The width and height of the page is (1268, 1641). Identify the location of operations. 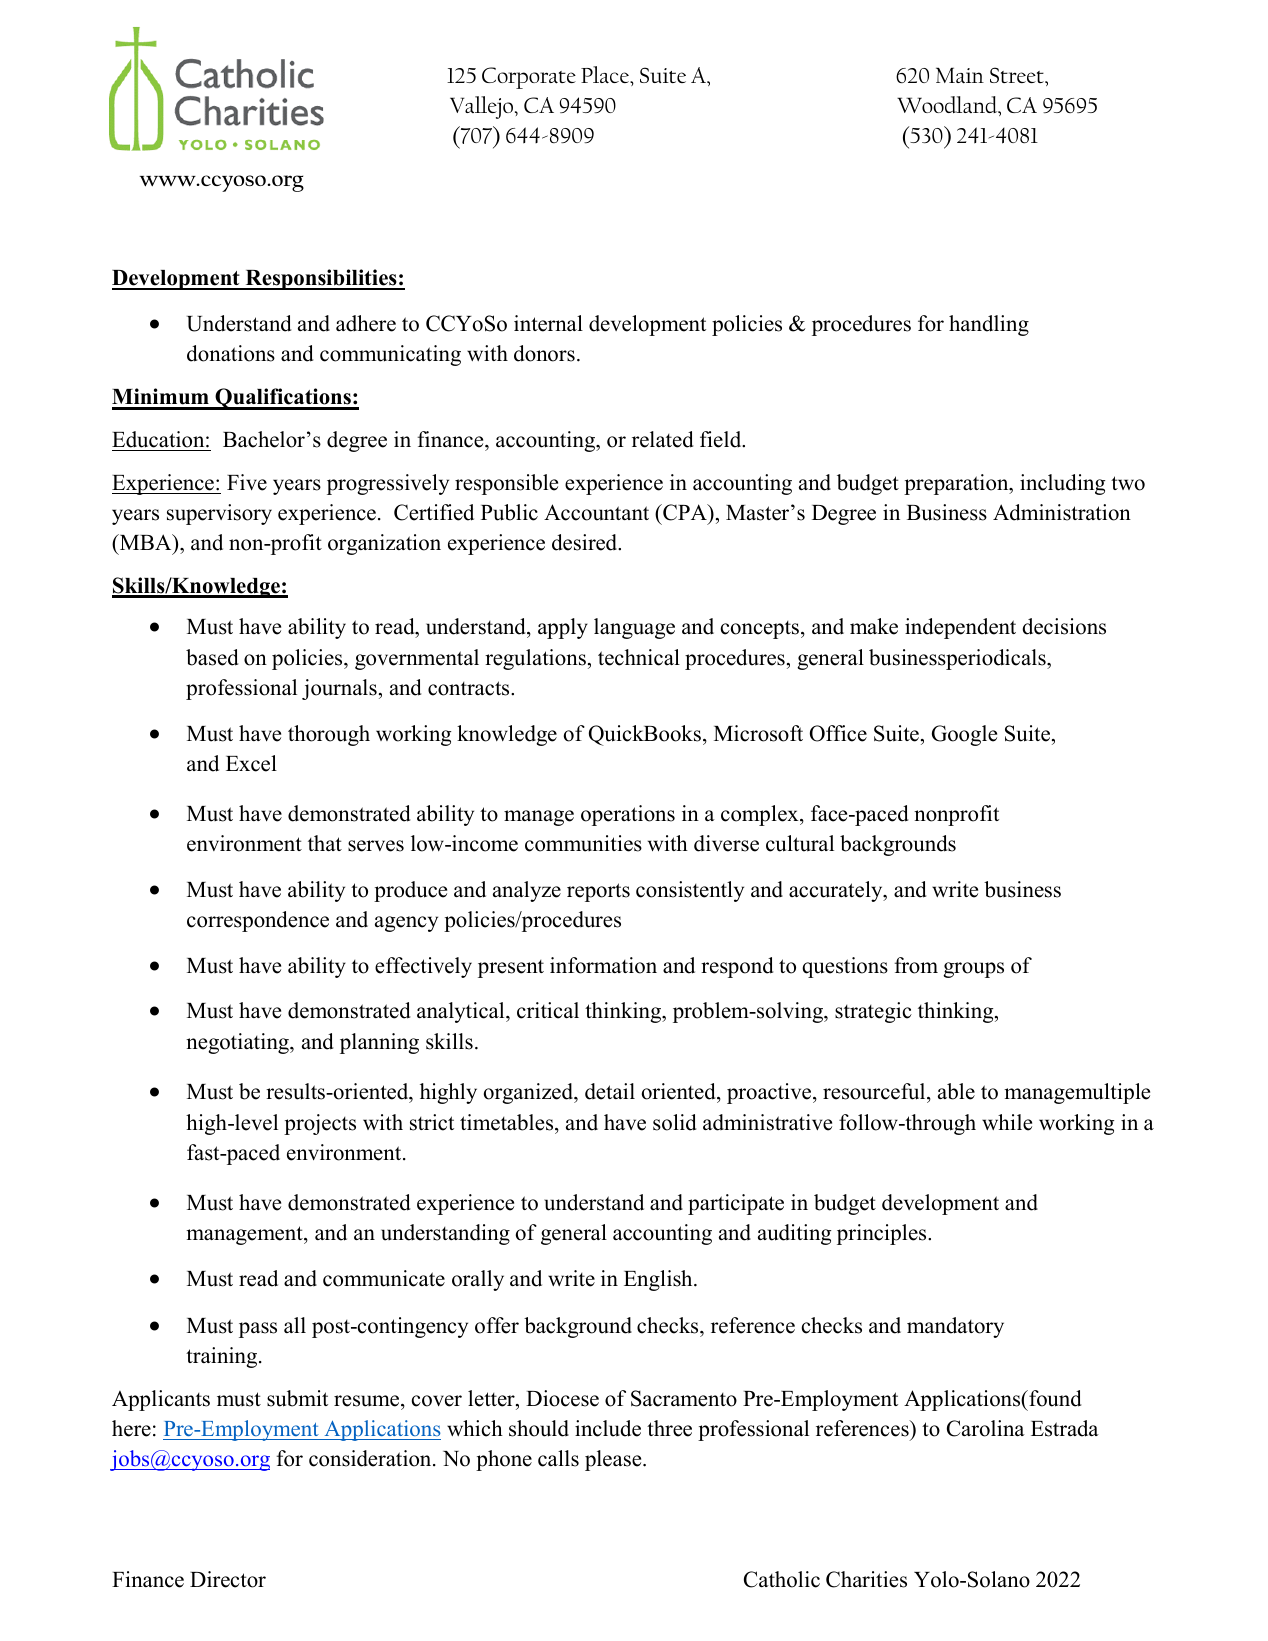
(628, 815).
